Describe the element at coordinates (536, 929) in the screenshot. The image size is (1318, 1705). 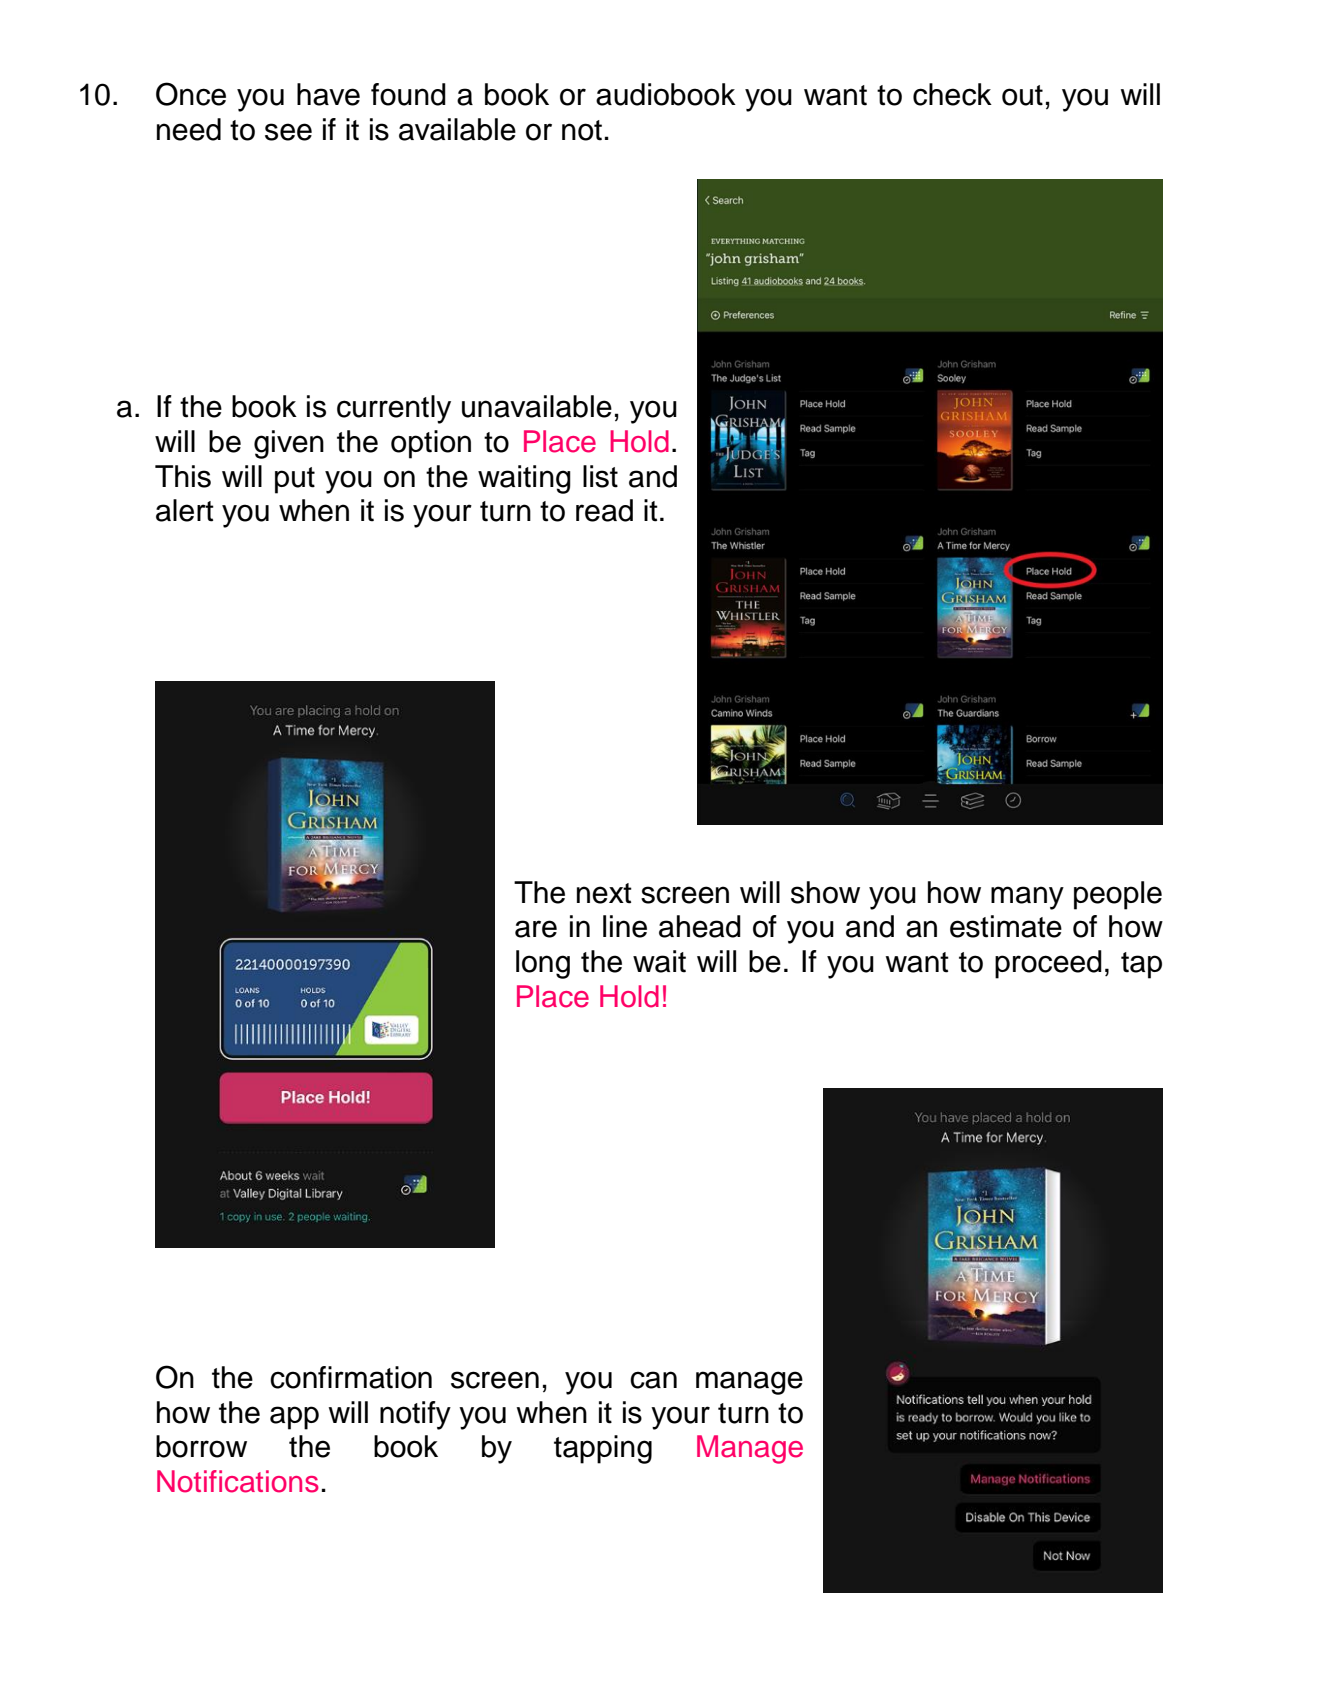
I see `are` at that location.
